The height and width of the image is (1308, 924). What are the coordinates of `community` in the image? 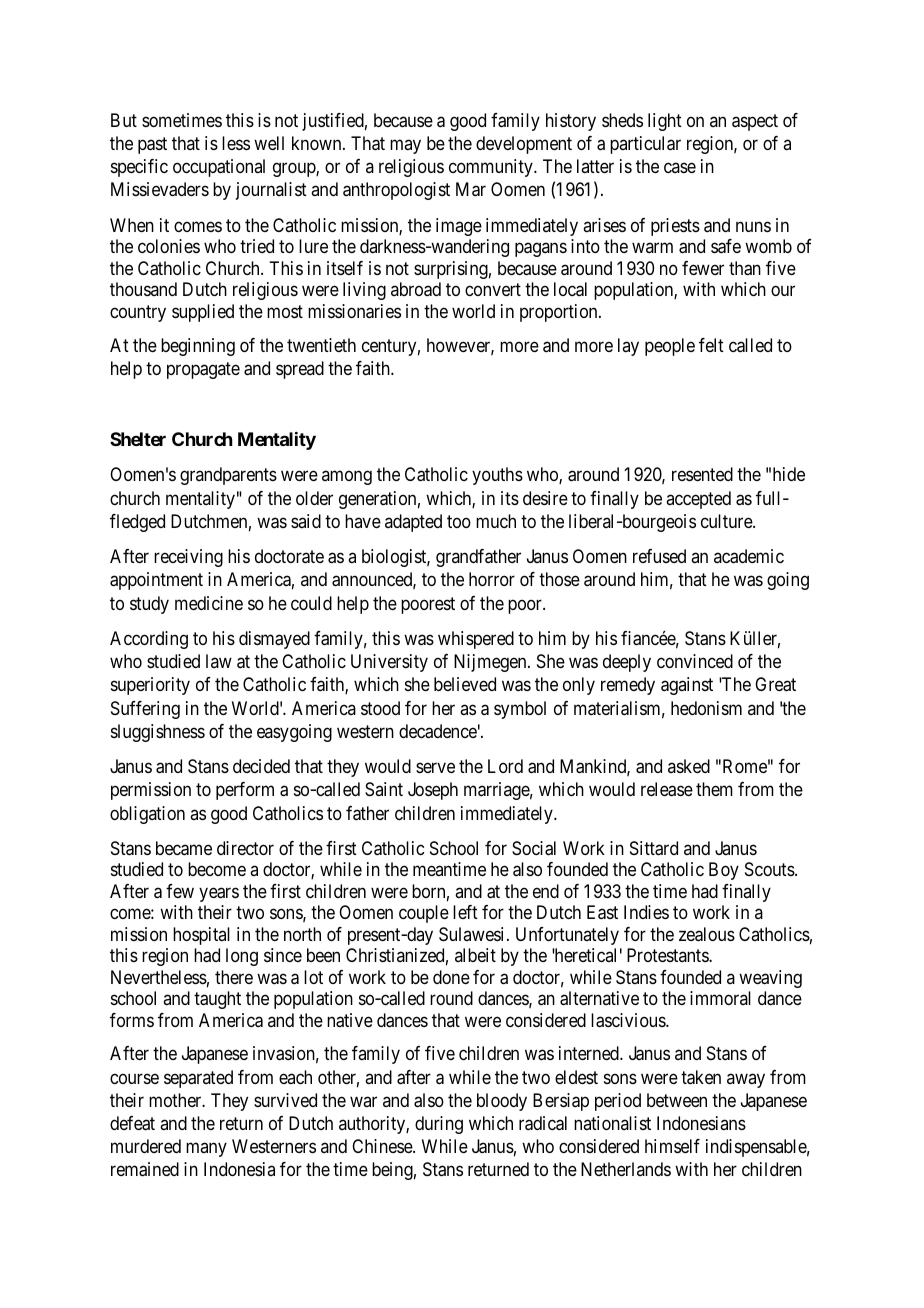 It's located at (492, 168).
